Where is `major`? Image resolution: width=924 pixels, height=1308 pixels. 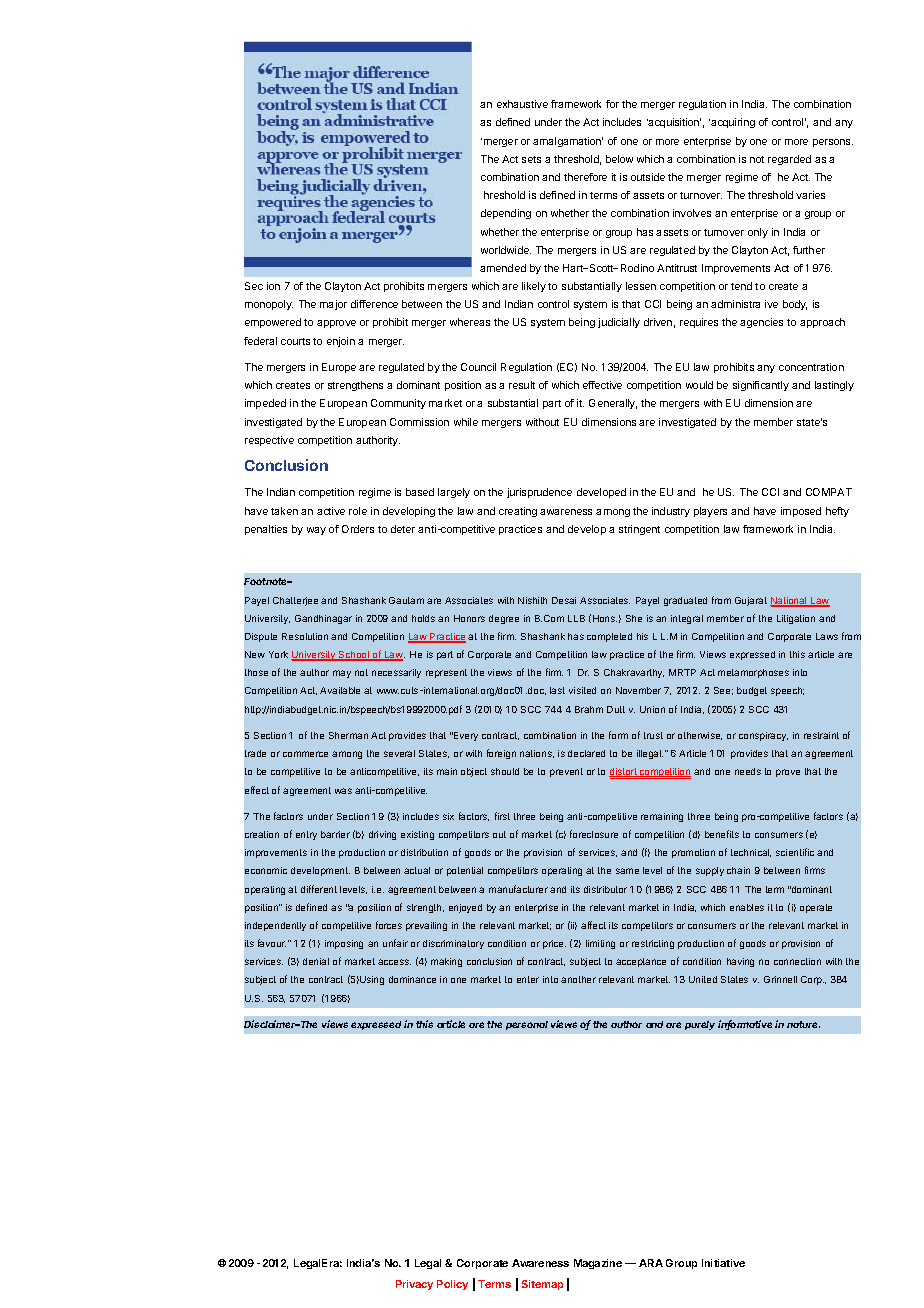 major is located at coordinates (333, 305).
